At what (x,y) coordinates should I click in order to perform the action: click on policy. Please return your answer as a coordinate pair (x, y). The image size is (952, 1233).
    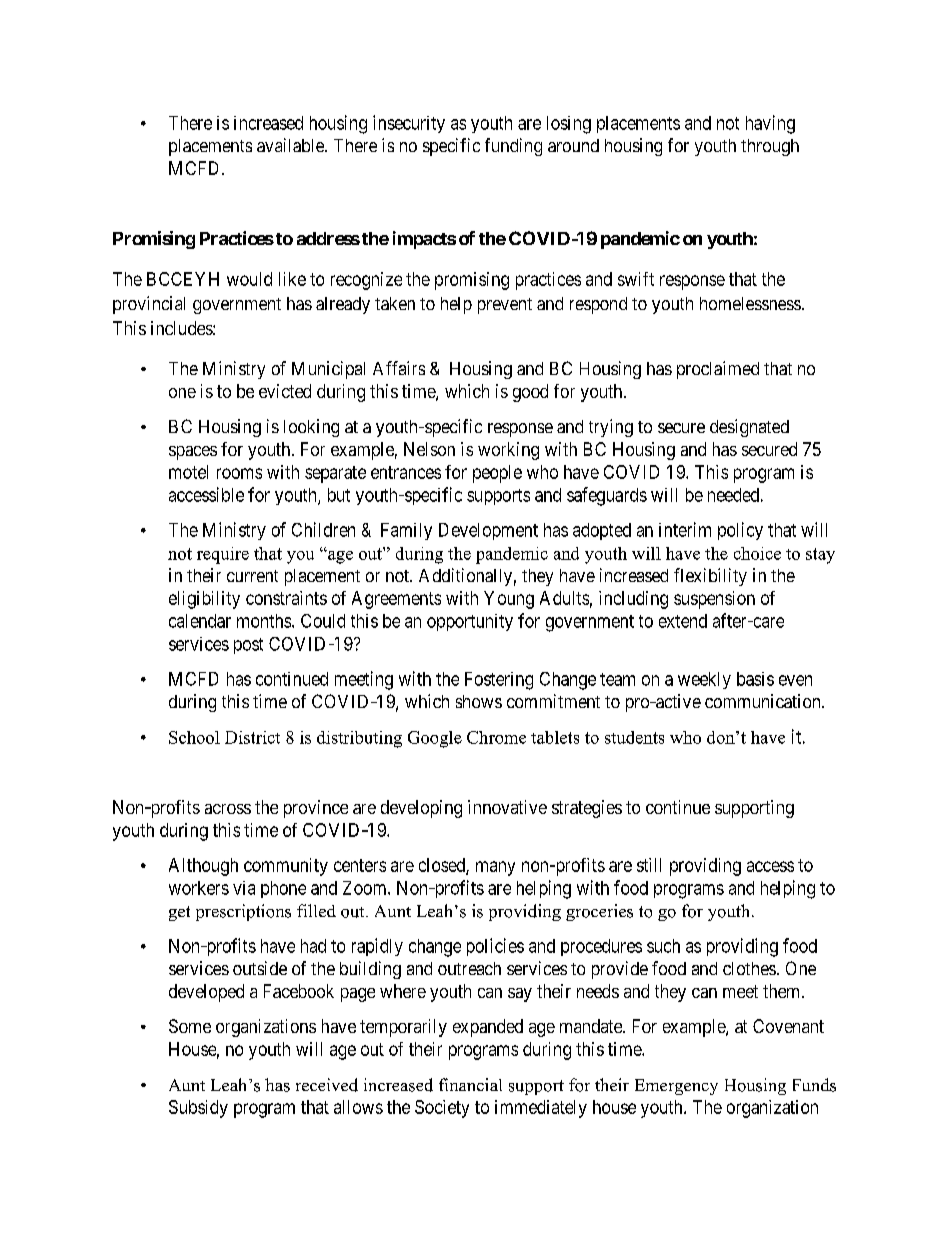
    Looking at the image, I should click on (740, 531).
